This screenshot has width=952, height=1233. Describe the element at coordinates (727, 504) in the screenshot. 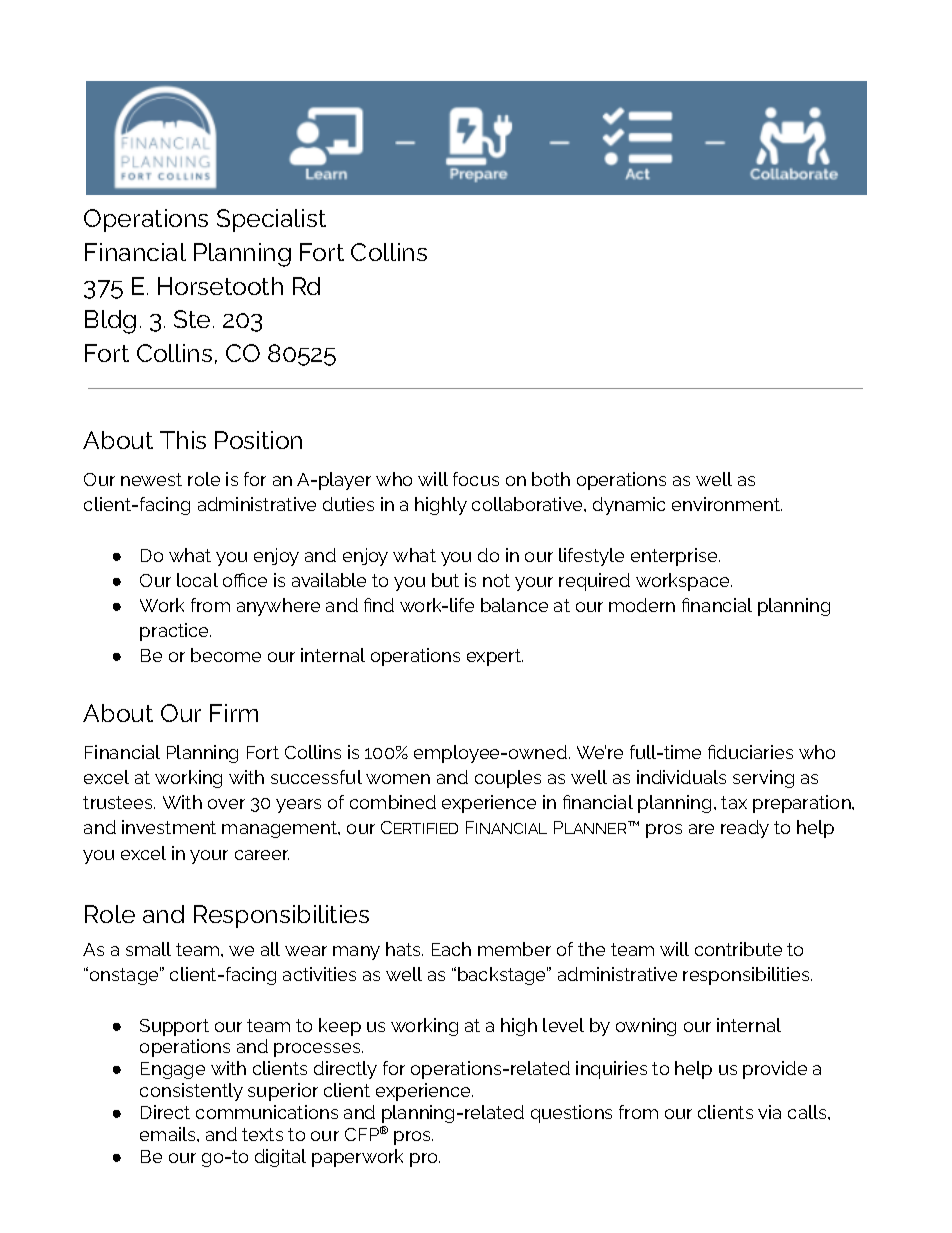

I see `environment` at that location.
